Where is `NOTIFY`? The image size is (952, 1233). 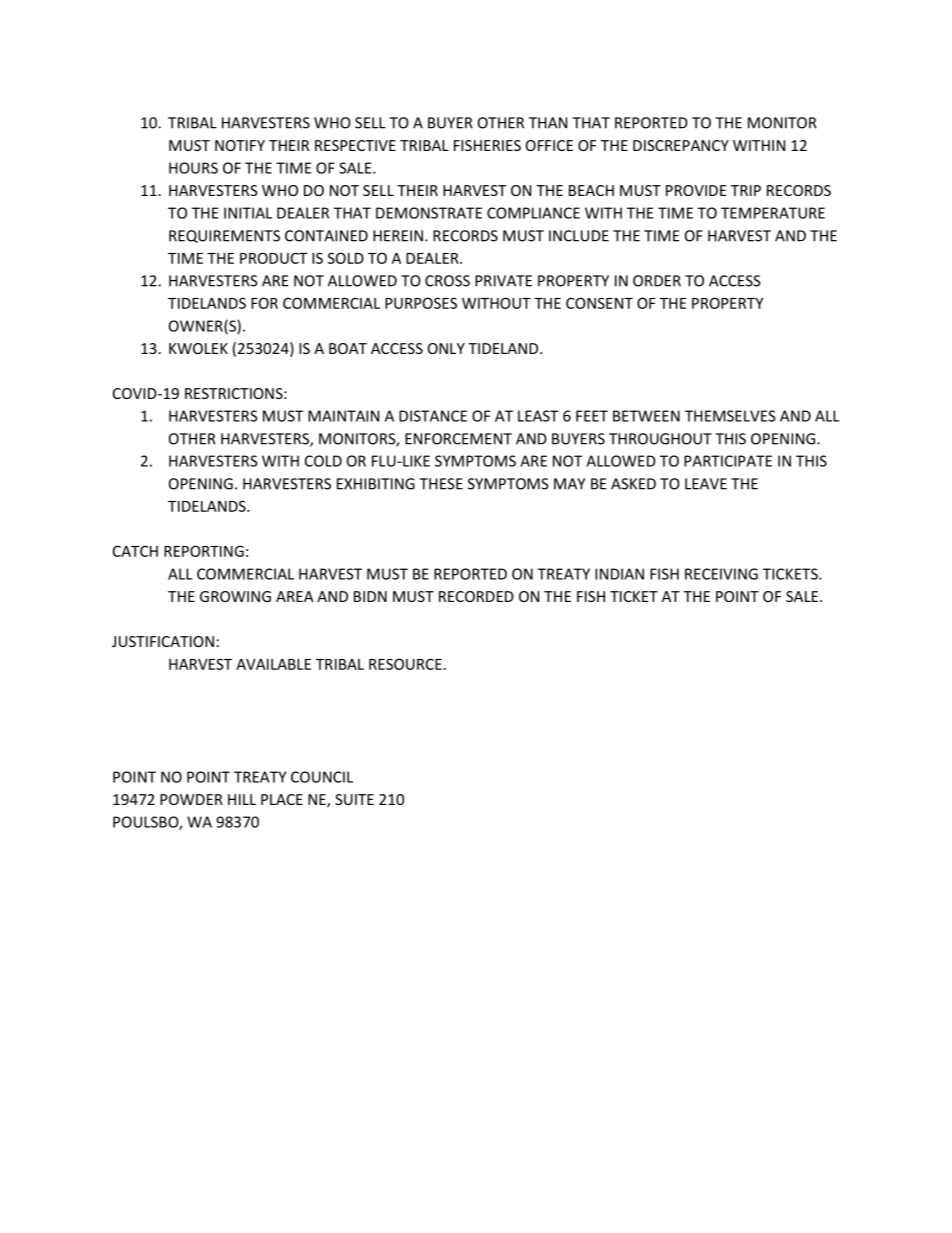
NOTIFY is located at coordinates (240, 145).
